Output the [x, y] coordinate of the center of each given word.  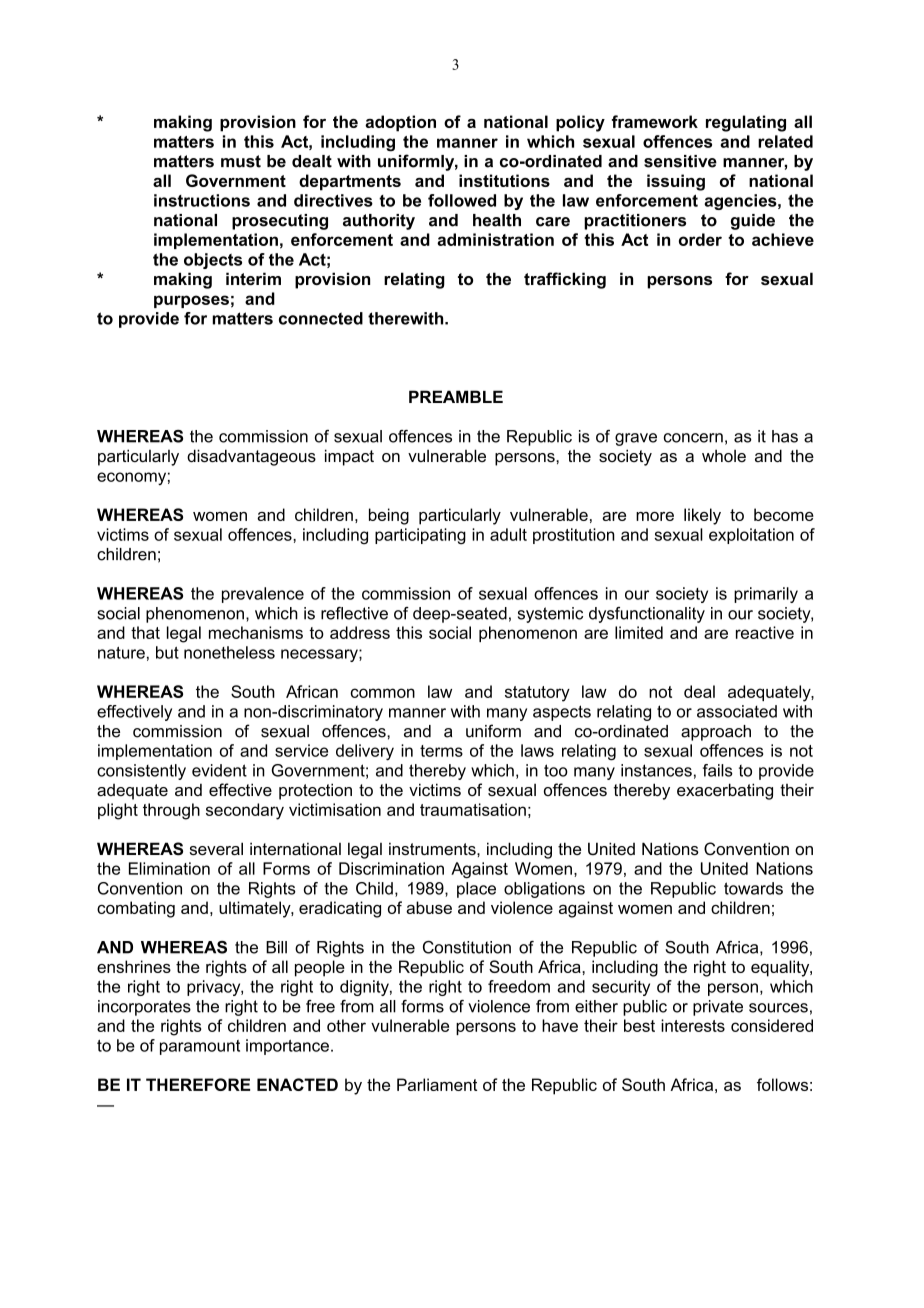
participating [420, 536]
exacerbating [725, 791]
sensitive [680, 161]
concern [693, 438]
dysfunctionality [647, 615]
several [216, 848]
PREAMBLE [456, 396]
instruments [433, 848]
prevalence [263, 595]
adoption [400, 123]
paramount [200, 1047]
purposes [191, 301]
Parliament [437, 1084]
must [241, 161]
